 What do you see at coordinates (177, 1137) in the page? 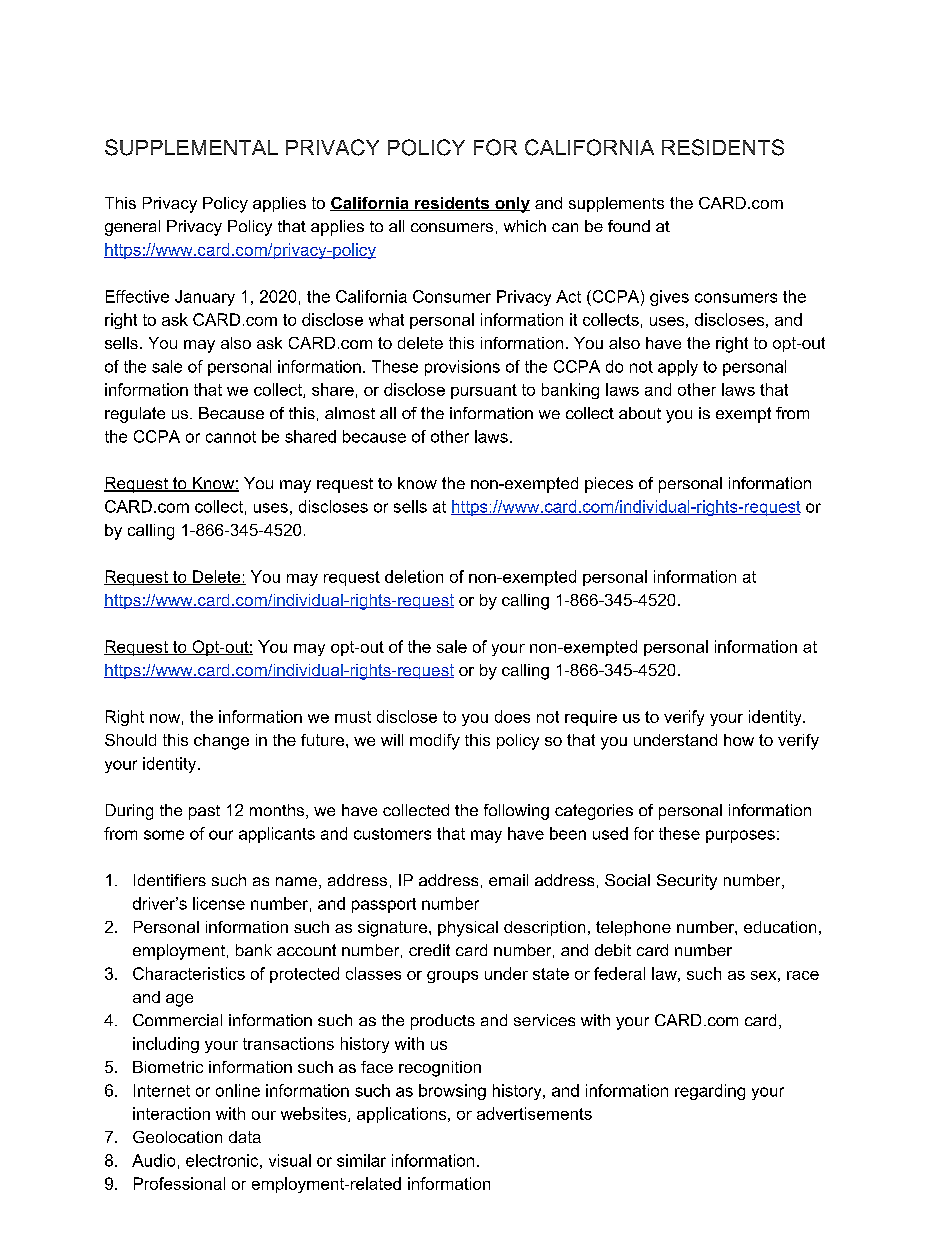
I see `Geolocation` at bounding box center [177, 1137].
